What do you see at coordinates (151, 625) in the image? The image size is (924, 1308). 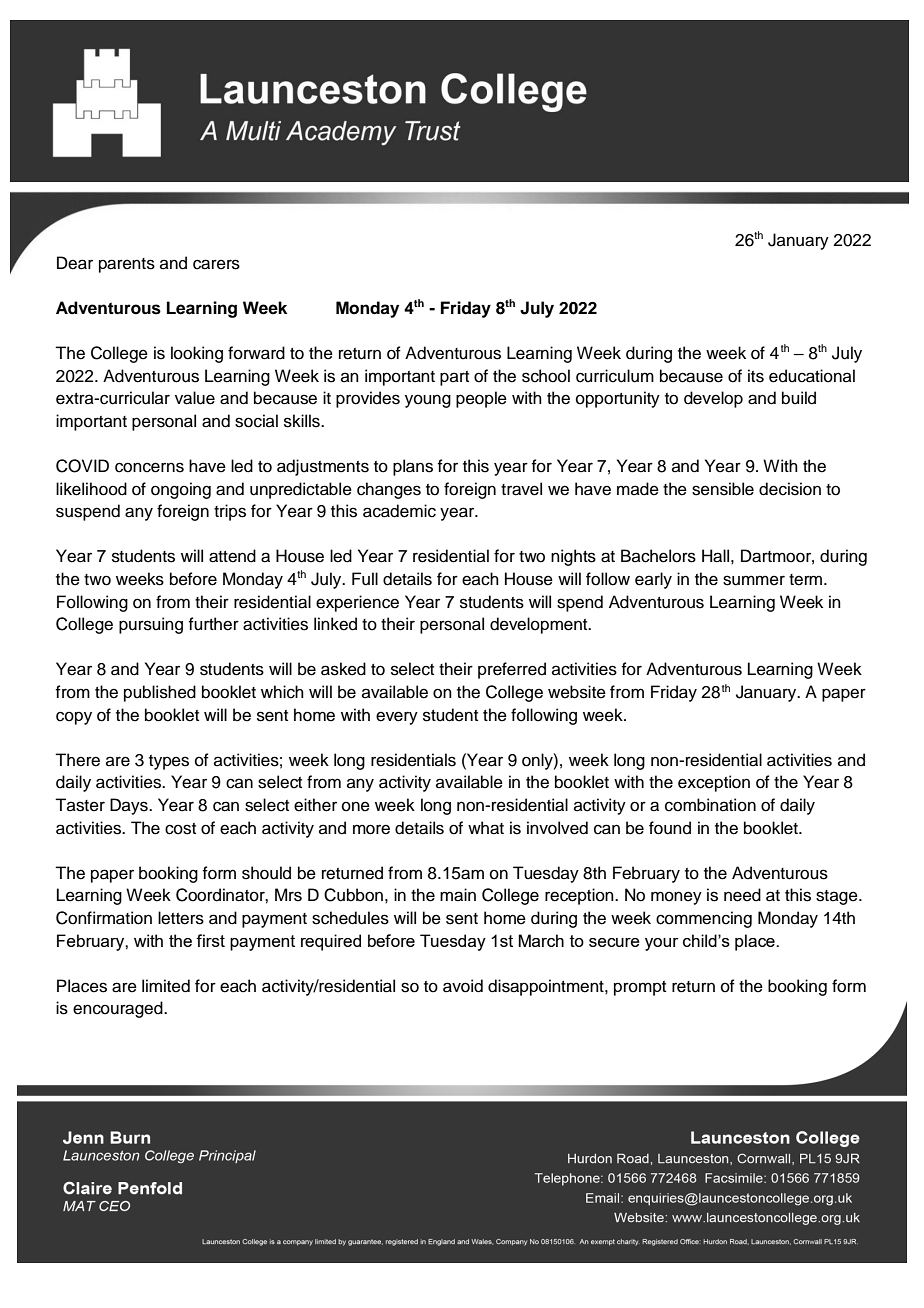 I see `pursuing` at bounding box center [151, 625].
